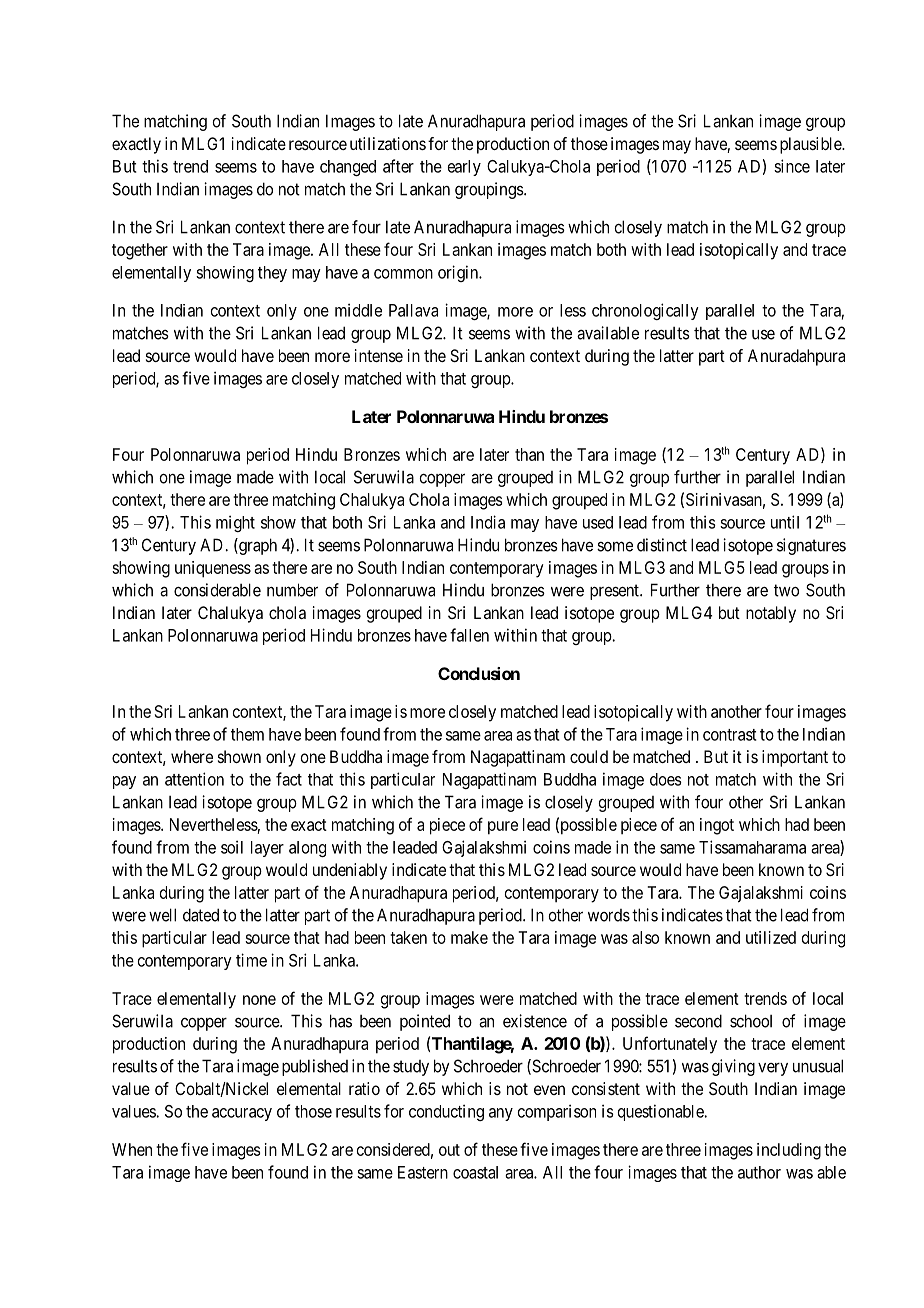 This document has height=1308, width=924. I want to click on them, so click(247, 734).
